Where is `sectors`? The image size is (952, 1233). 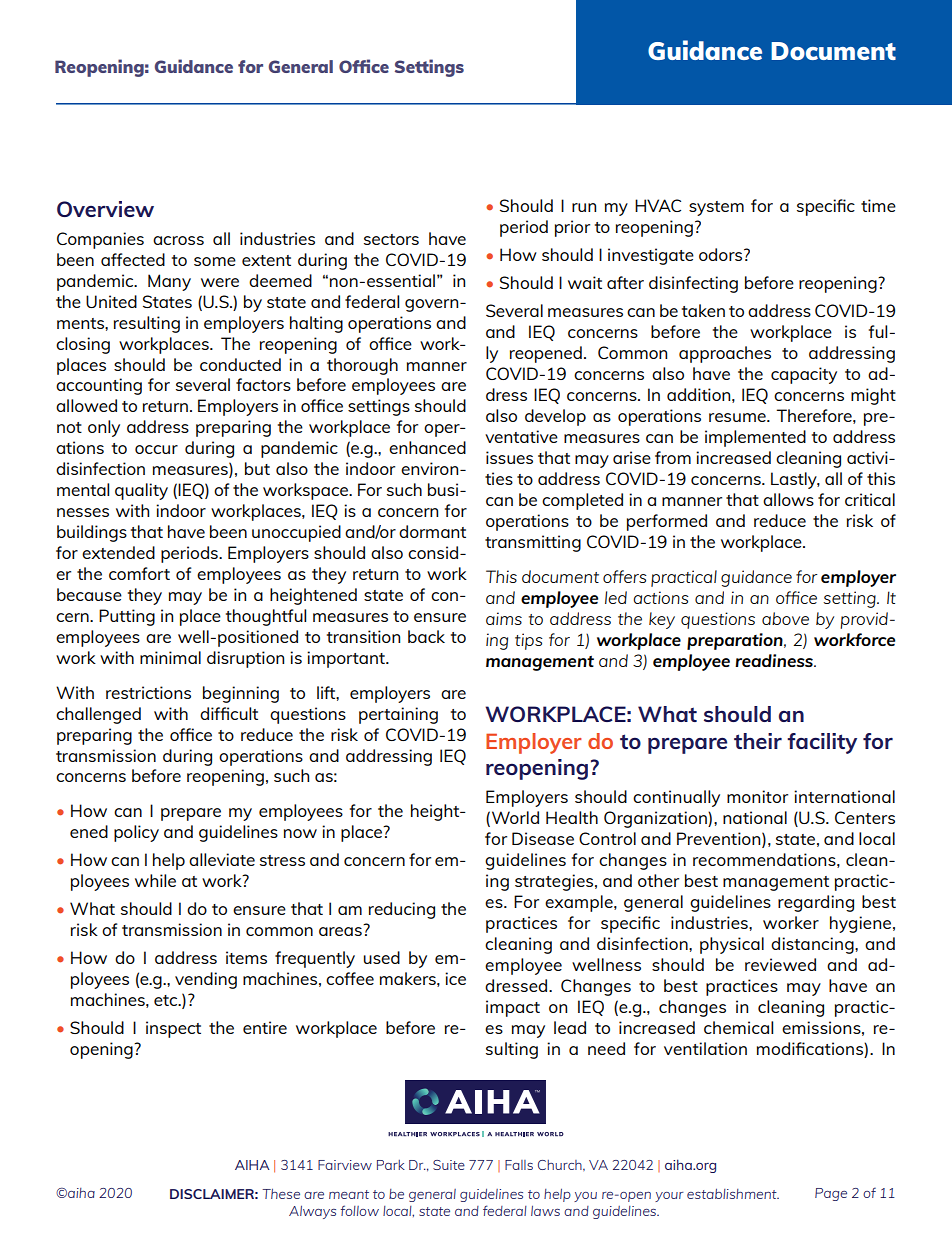
sectors is located at coordinates (391, 239).
